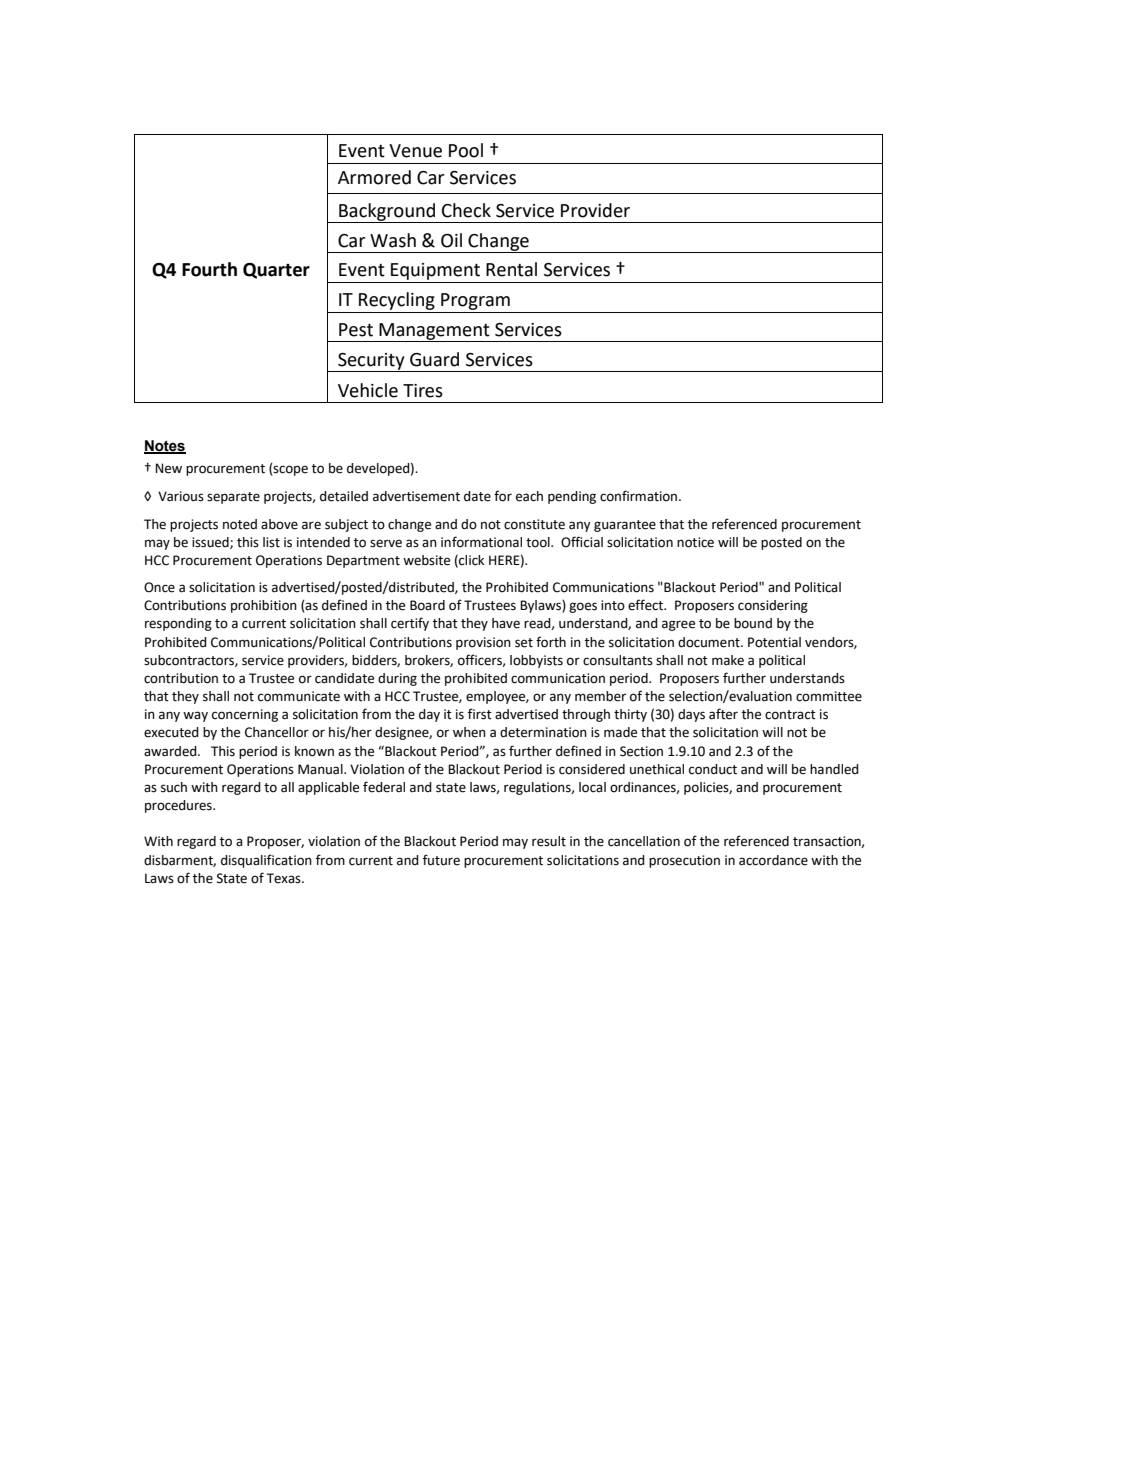 Image resolution: width=1139 pixels, height=1474 pixels. I want to click on noted, so click(240, 524).
